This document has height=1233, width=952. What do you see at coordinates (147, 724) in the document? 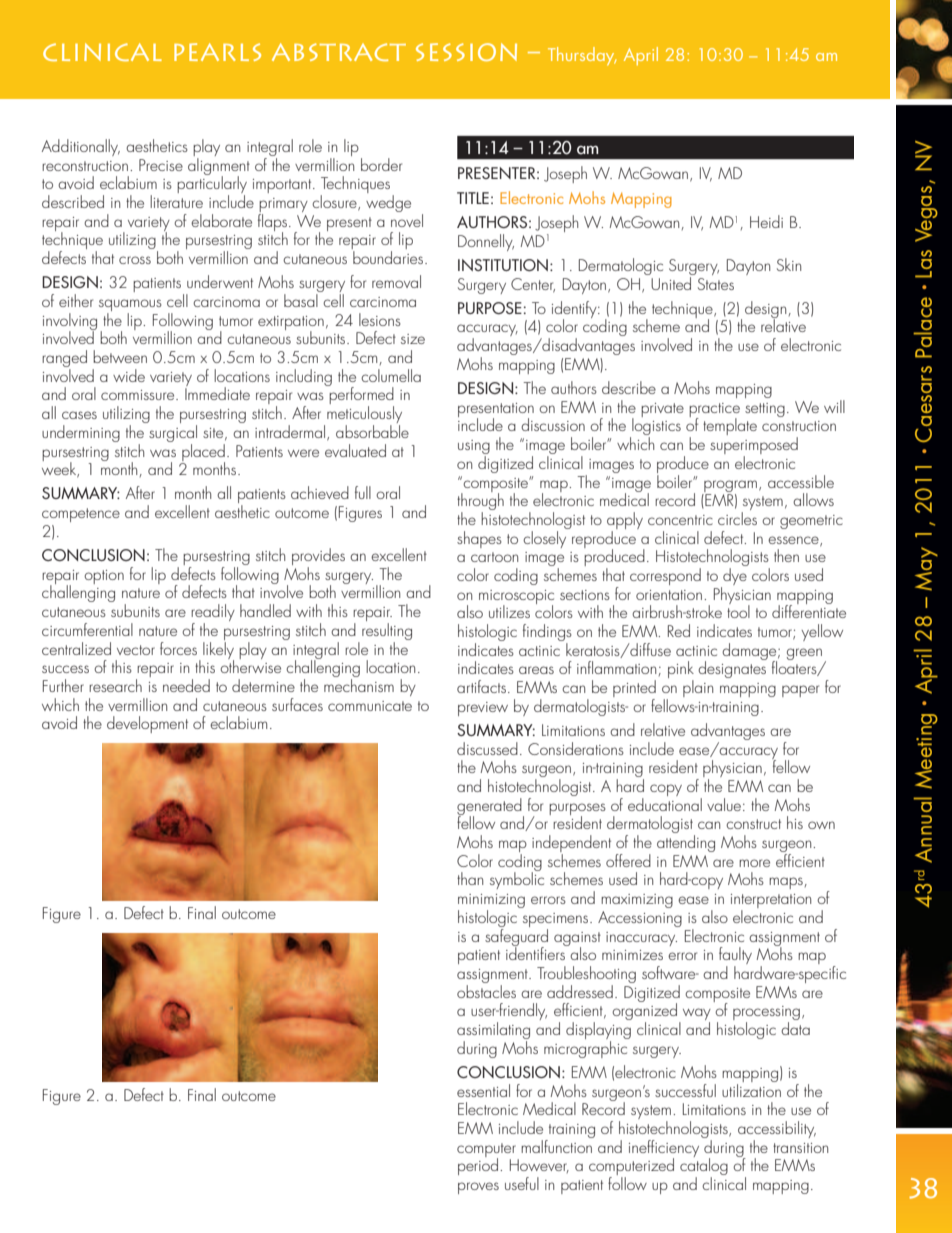
I see `development` at bounding box center [147, 724].
